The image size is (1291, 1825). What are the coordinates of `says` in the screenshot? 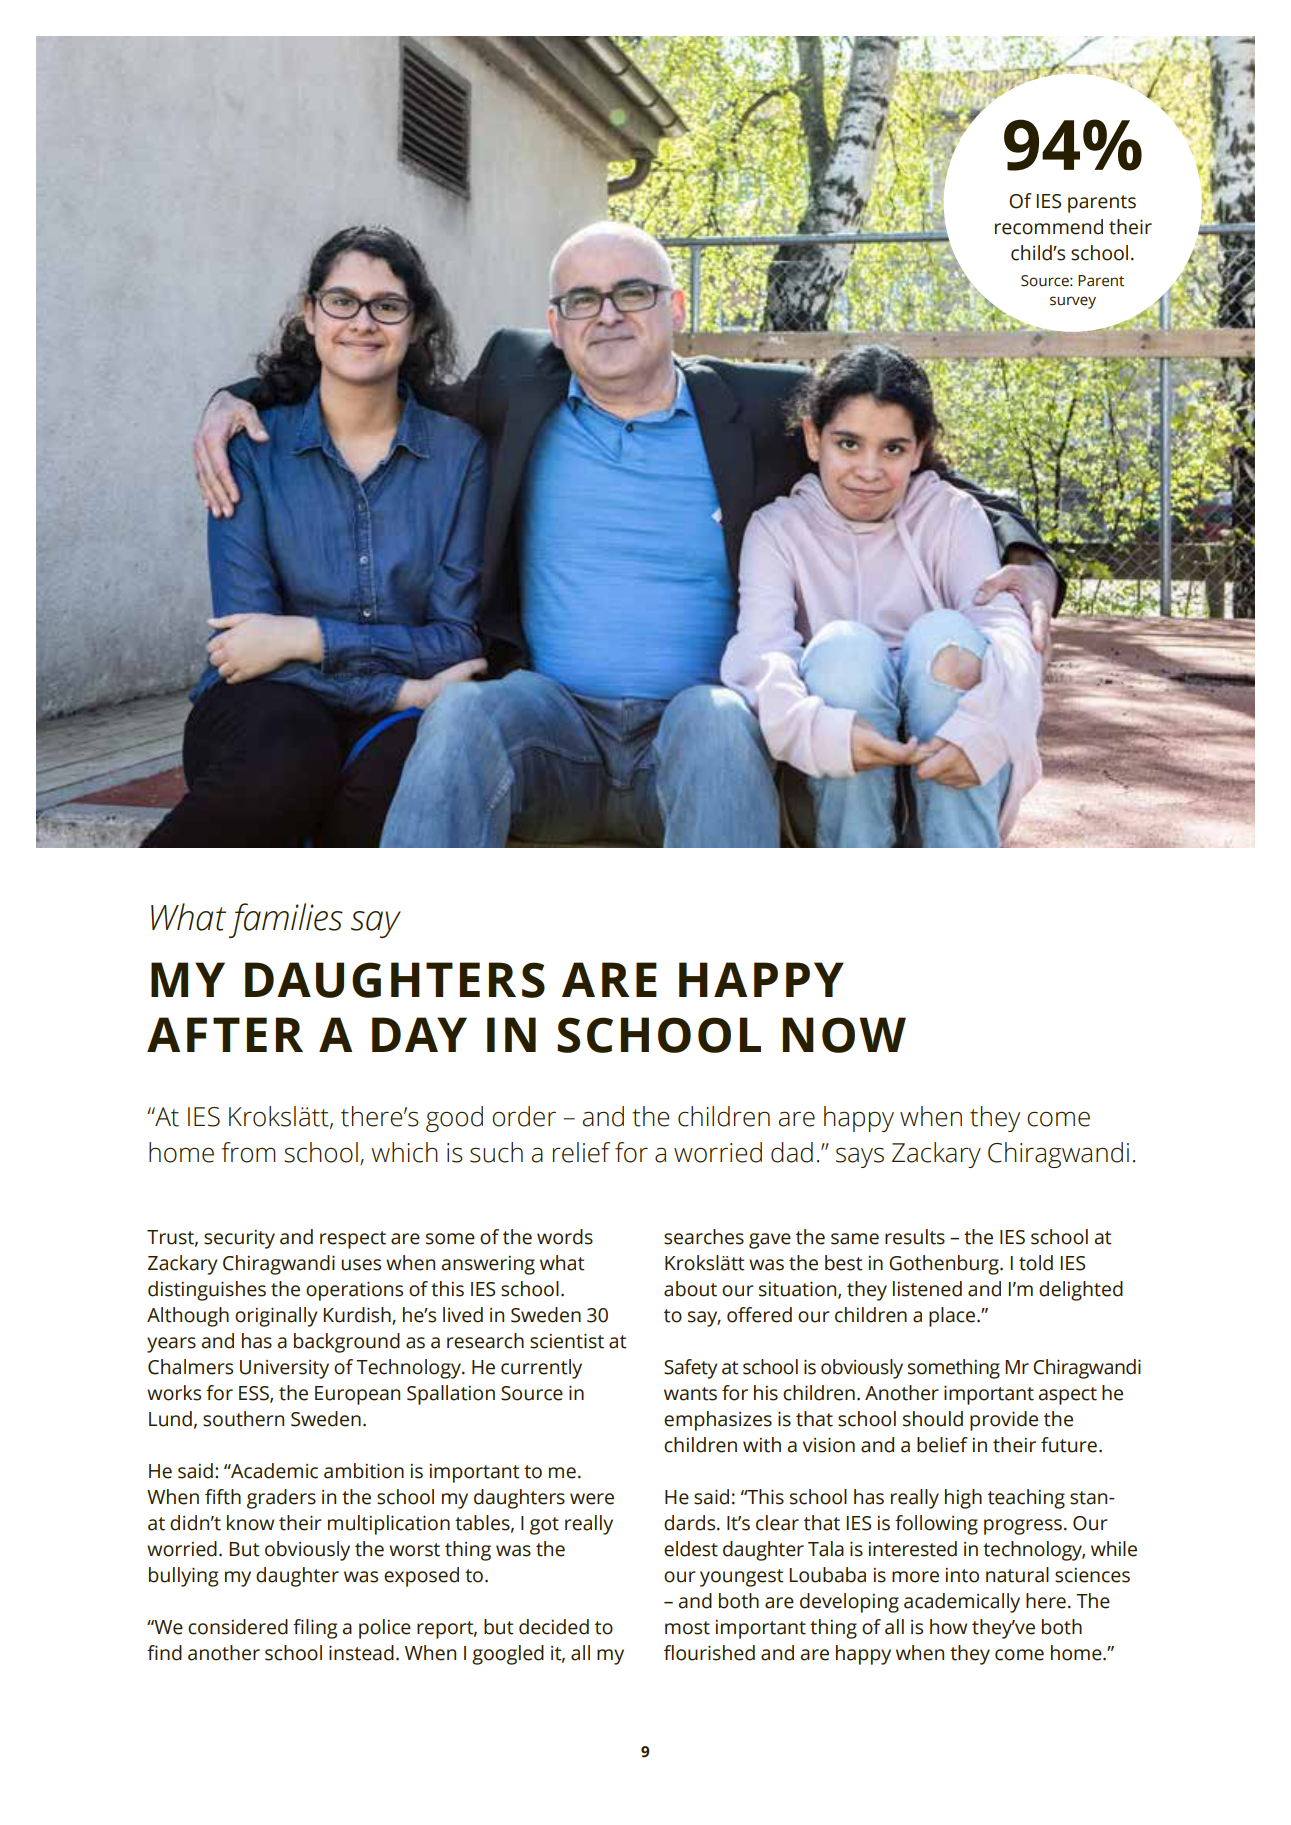 It's located at (860, 1157).
